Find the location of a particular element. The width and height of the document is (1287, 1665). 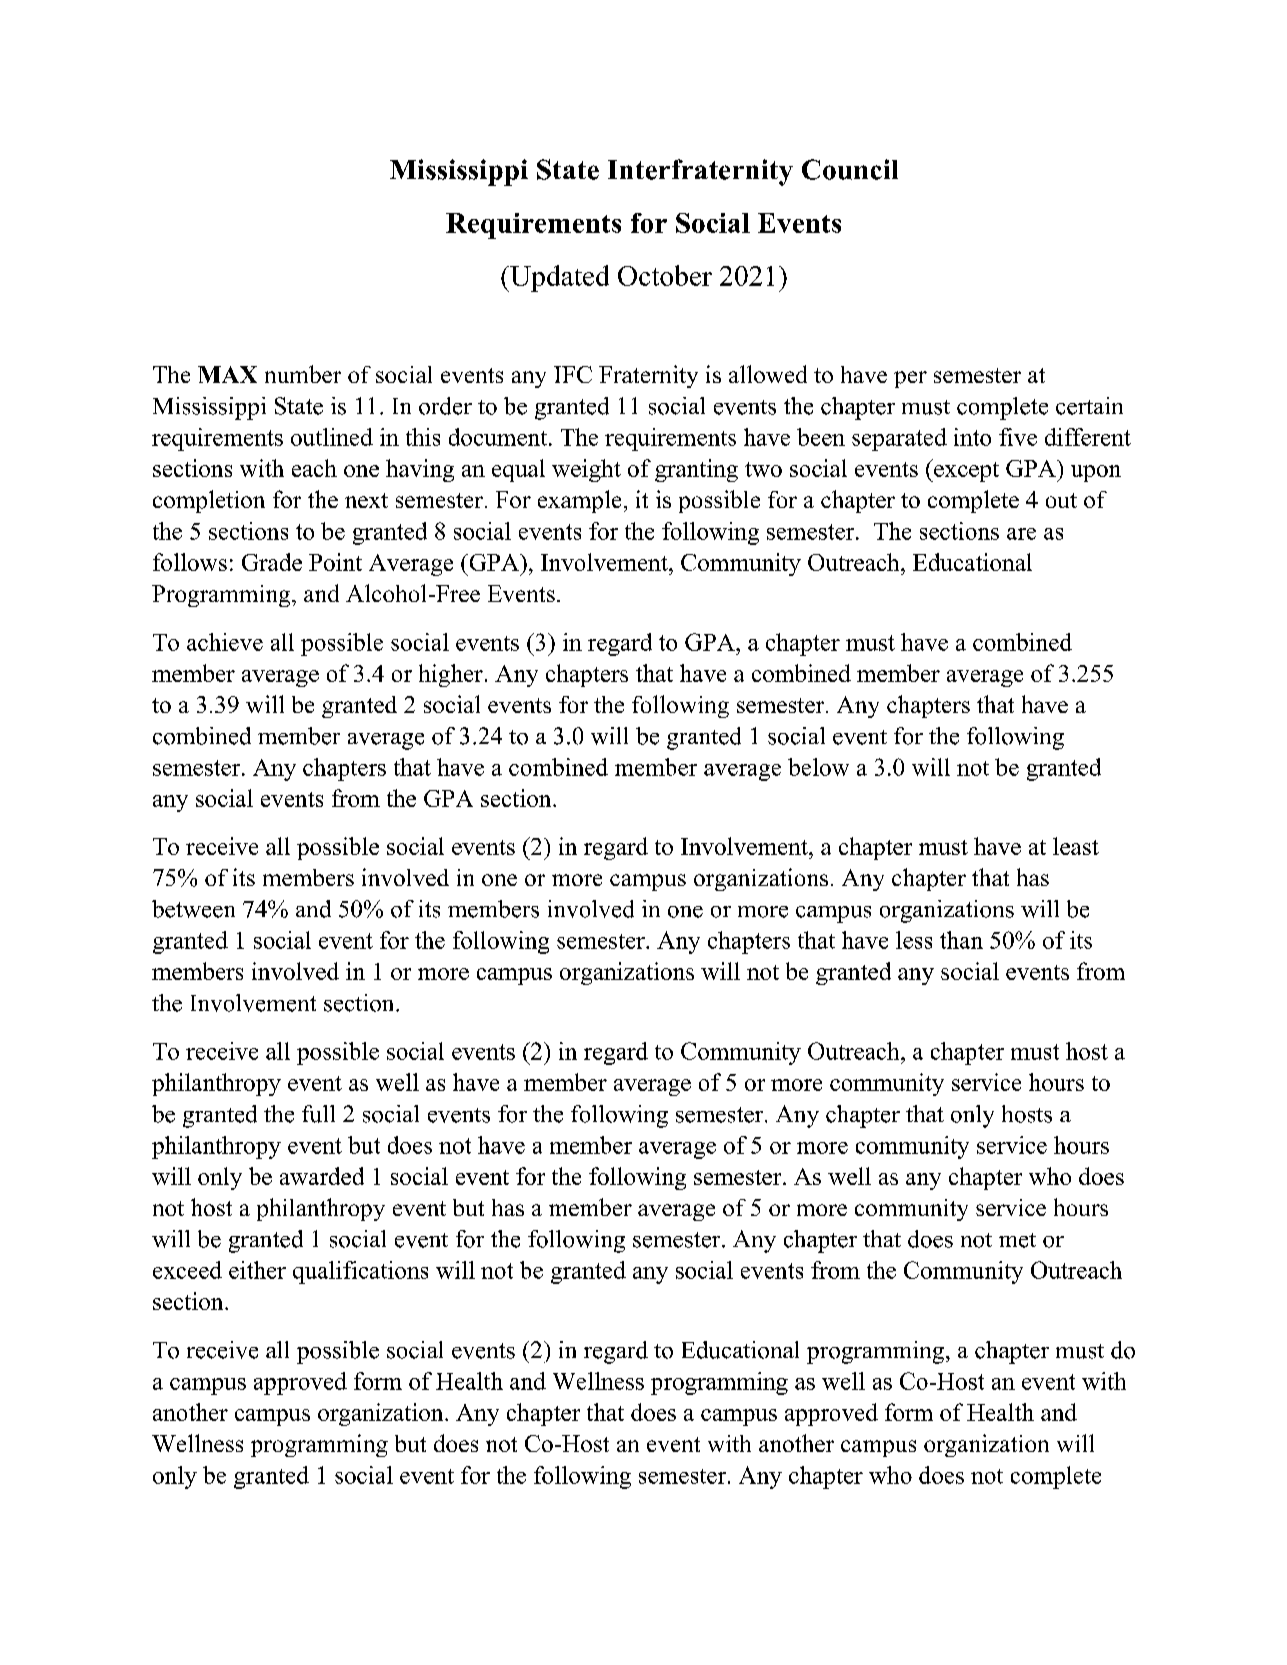

October is located at coordinates (665, 275).
